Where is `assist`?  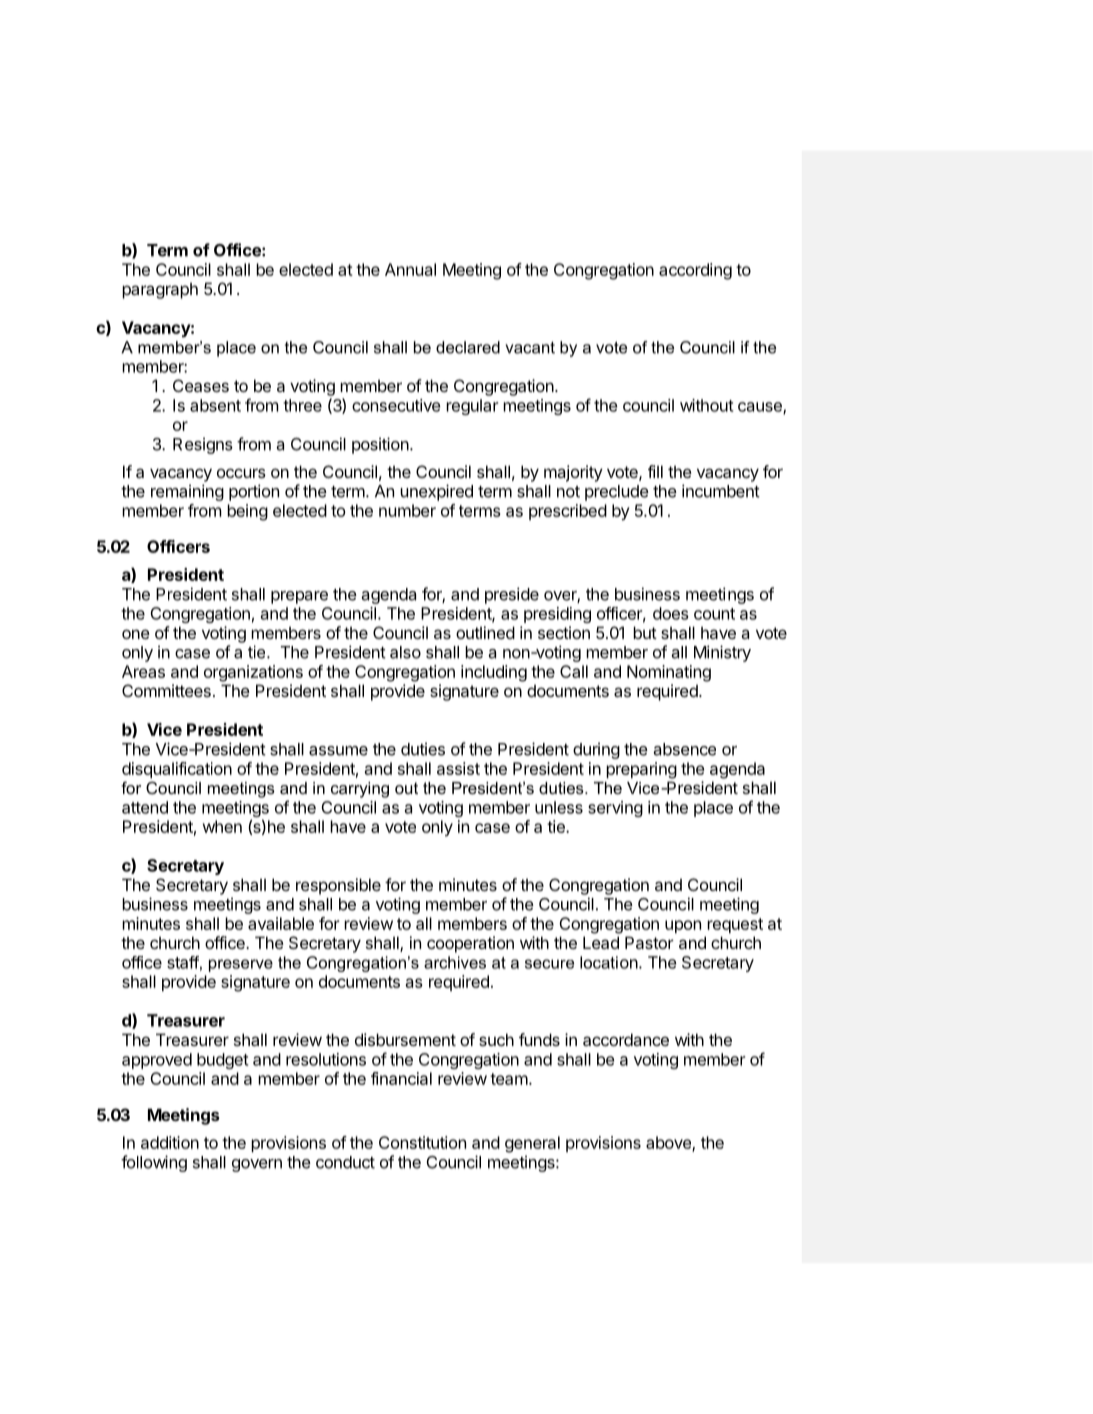 assist is located at coordinates (458, 768).
